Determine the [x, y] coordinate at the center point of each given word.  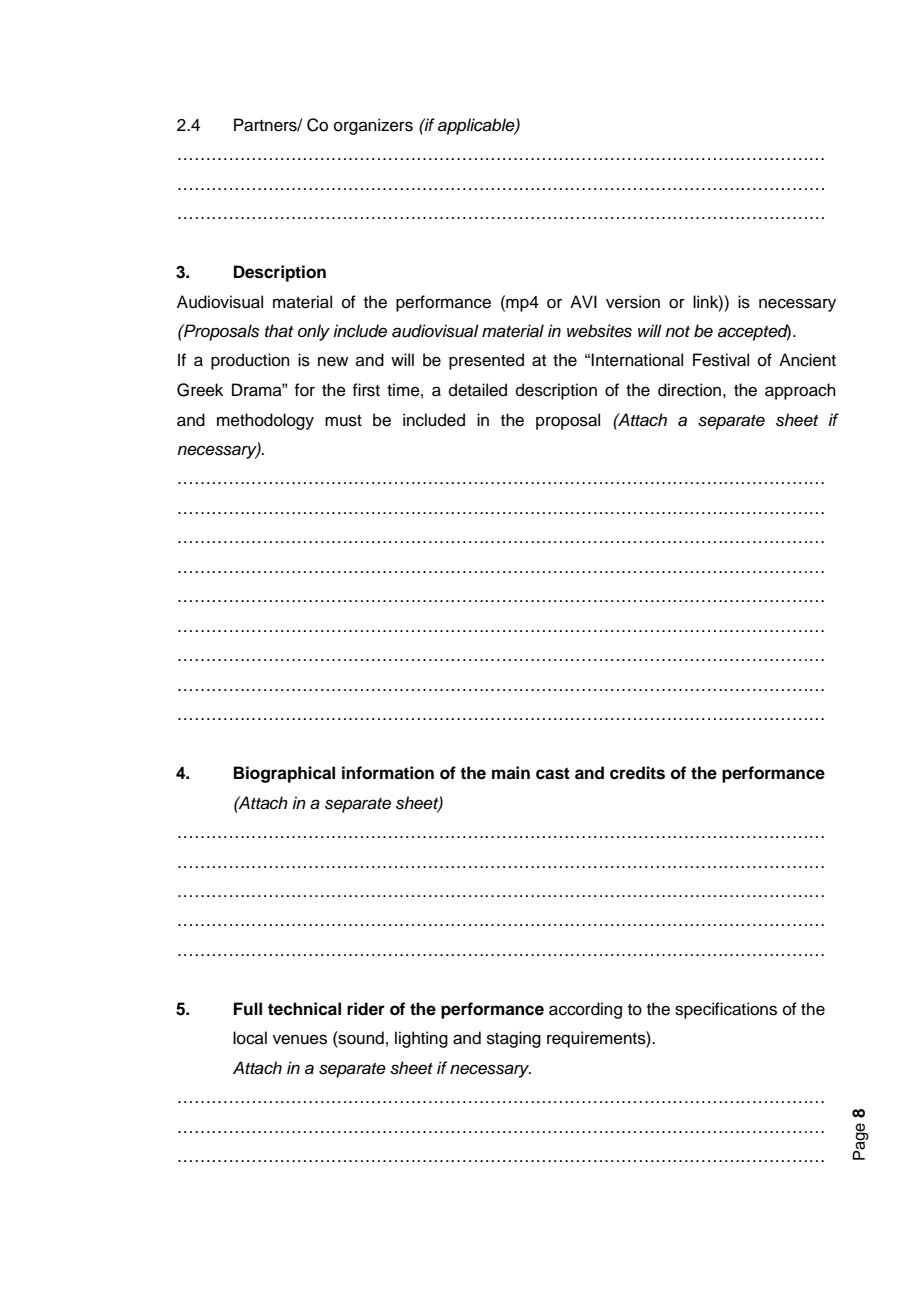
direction [689, 390]
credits [637, 773]
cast [553, 773]
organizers [373, 126]
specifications [726, 1010]
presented [486, 361]
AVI [583, 301]
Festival [721, 360]
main [511, 773]
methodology [265, 421]
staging [514, 1039]
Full [248, 1008]
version [633, 302]
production [250, 361]
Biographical [284, 774]
